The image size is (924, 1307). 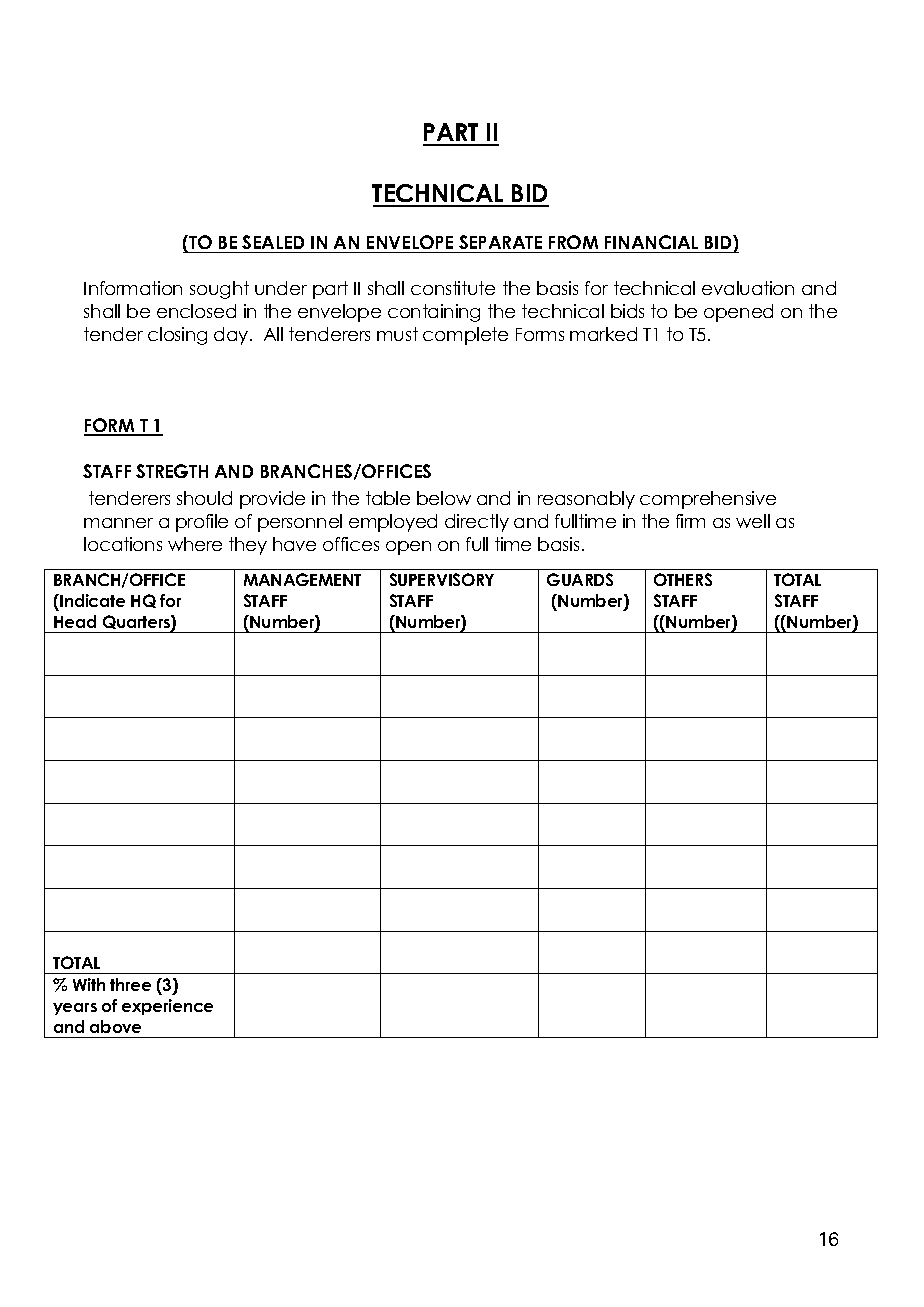 I want to click on three, so click(x=130, y=984).
